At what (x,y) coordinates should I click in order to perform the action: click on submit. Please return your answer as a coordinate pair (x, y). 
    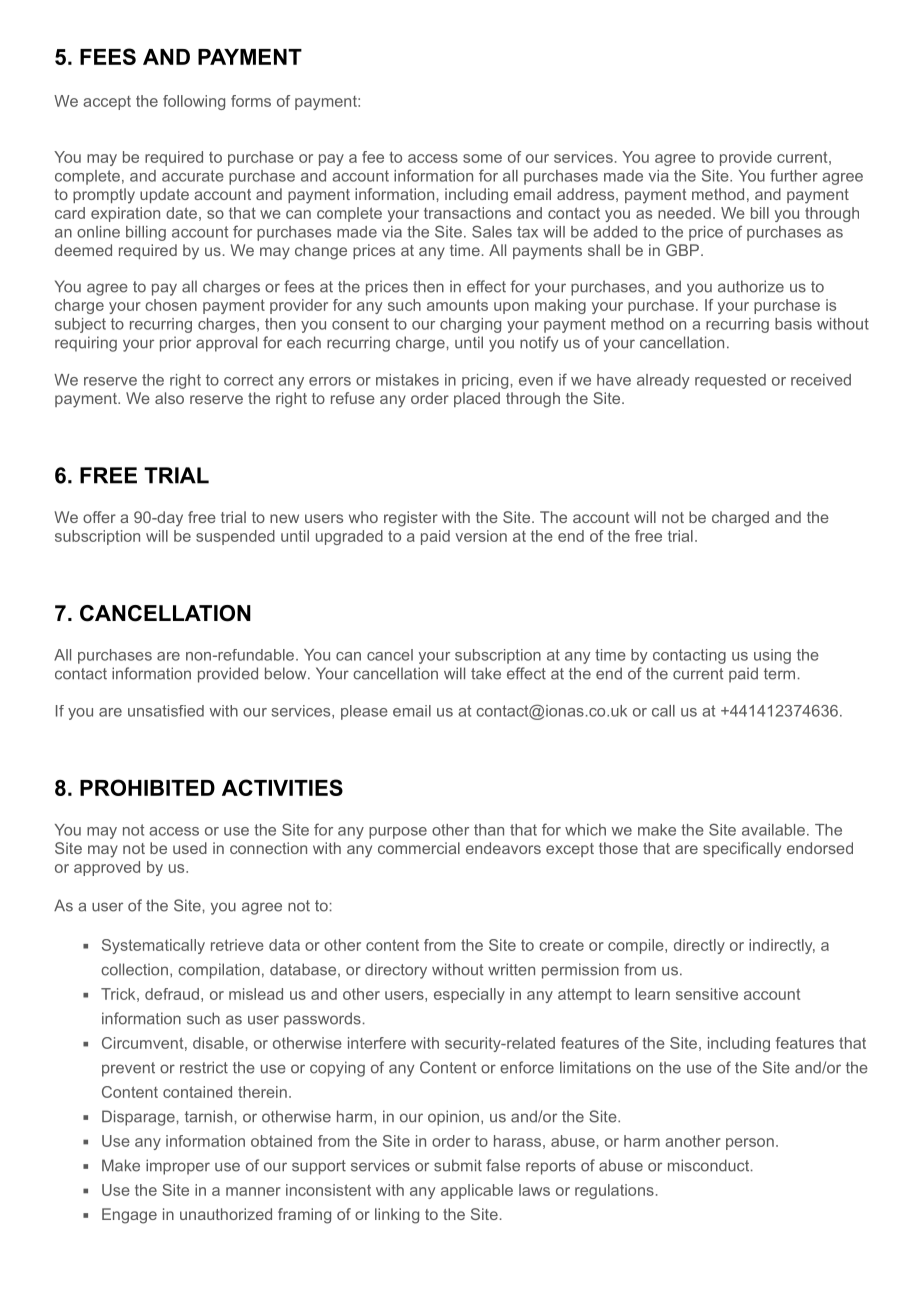
    Looking at the image, I should click on (458, 1165).
